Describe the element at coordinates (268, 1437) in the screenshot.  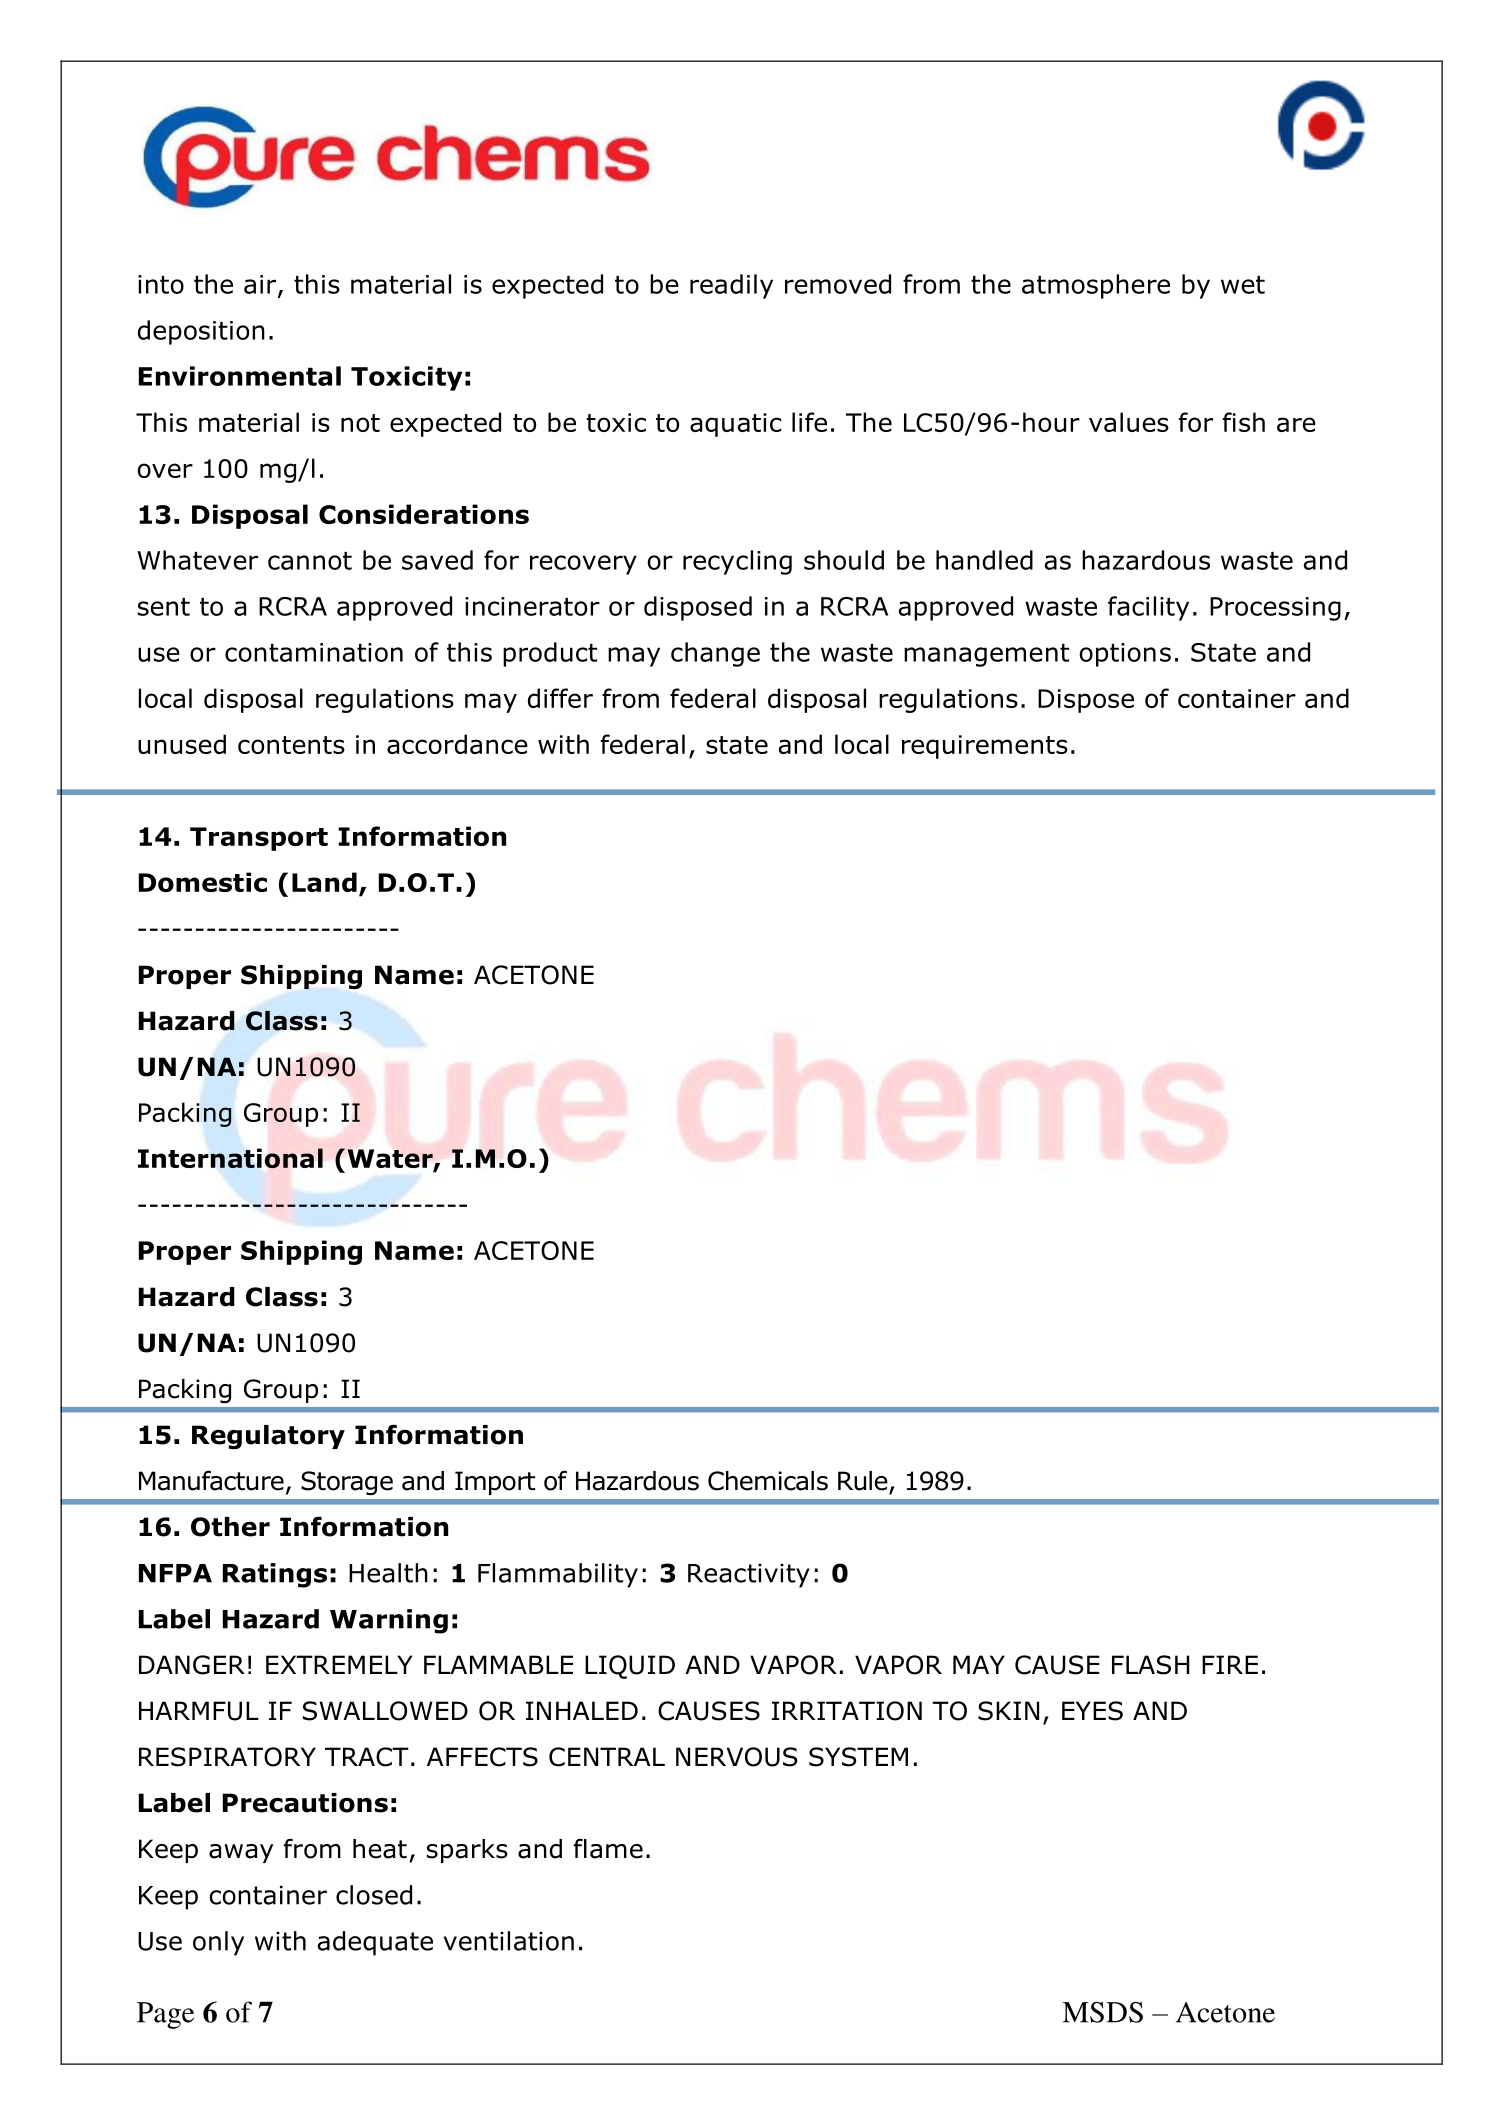
I see `Regulatory` at that location.
